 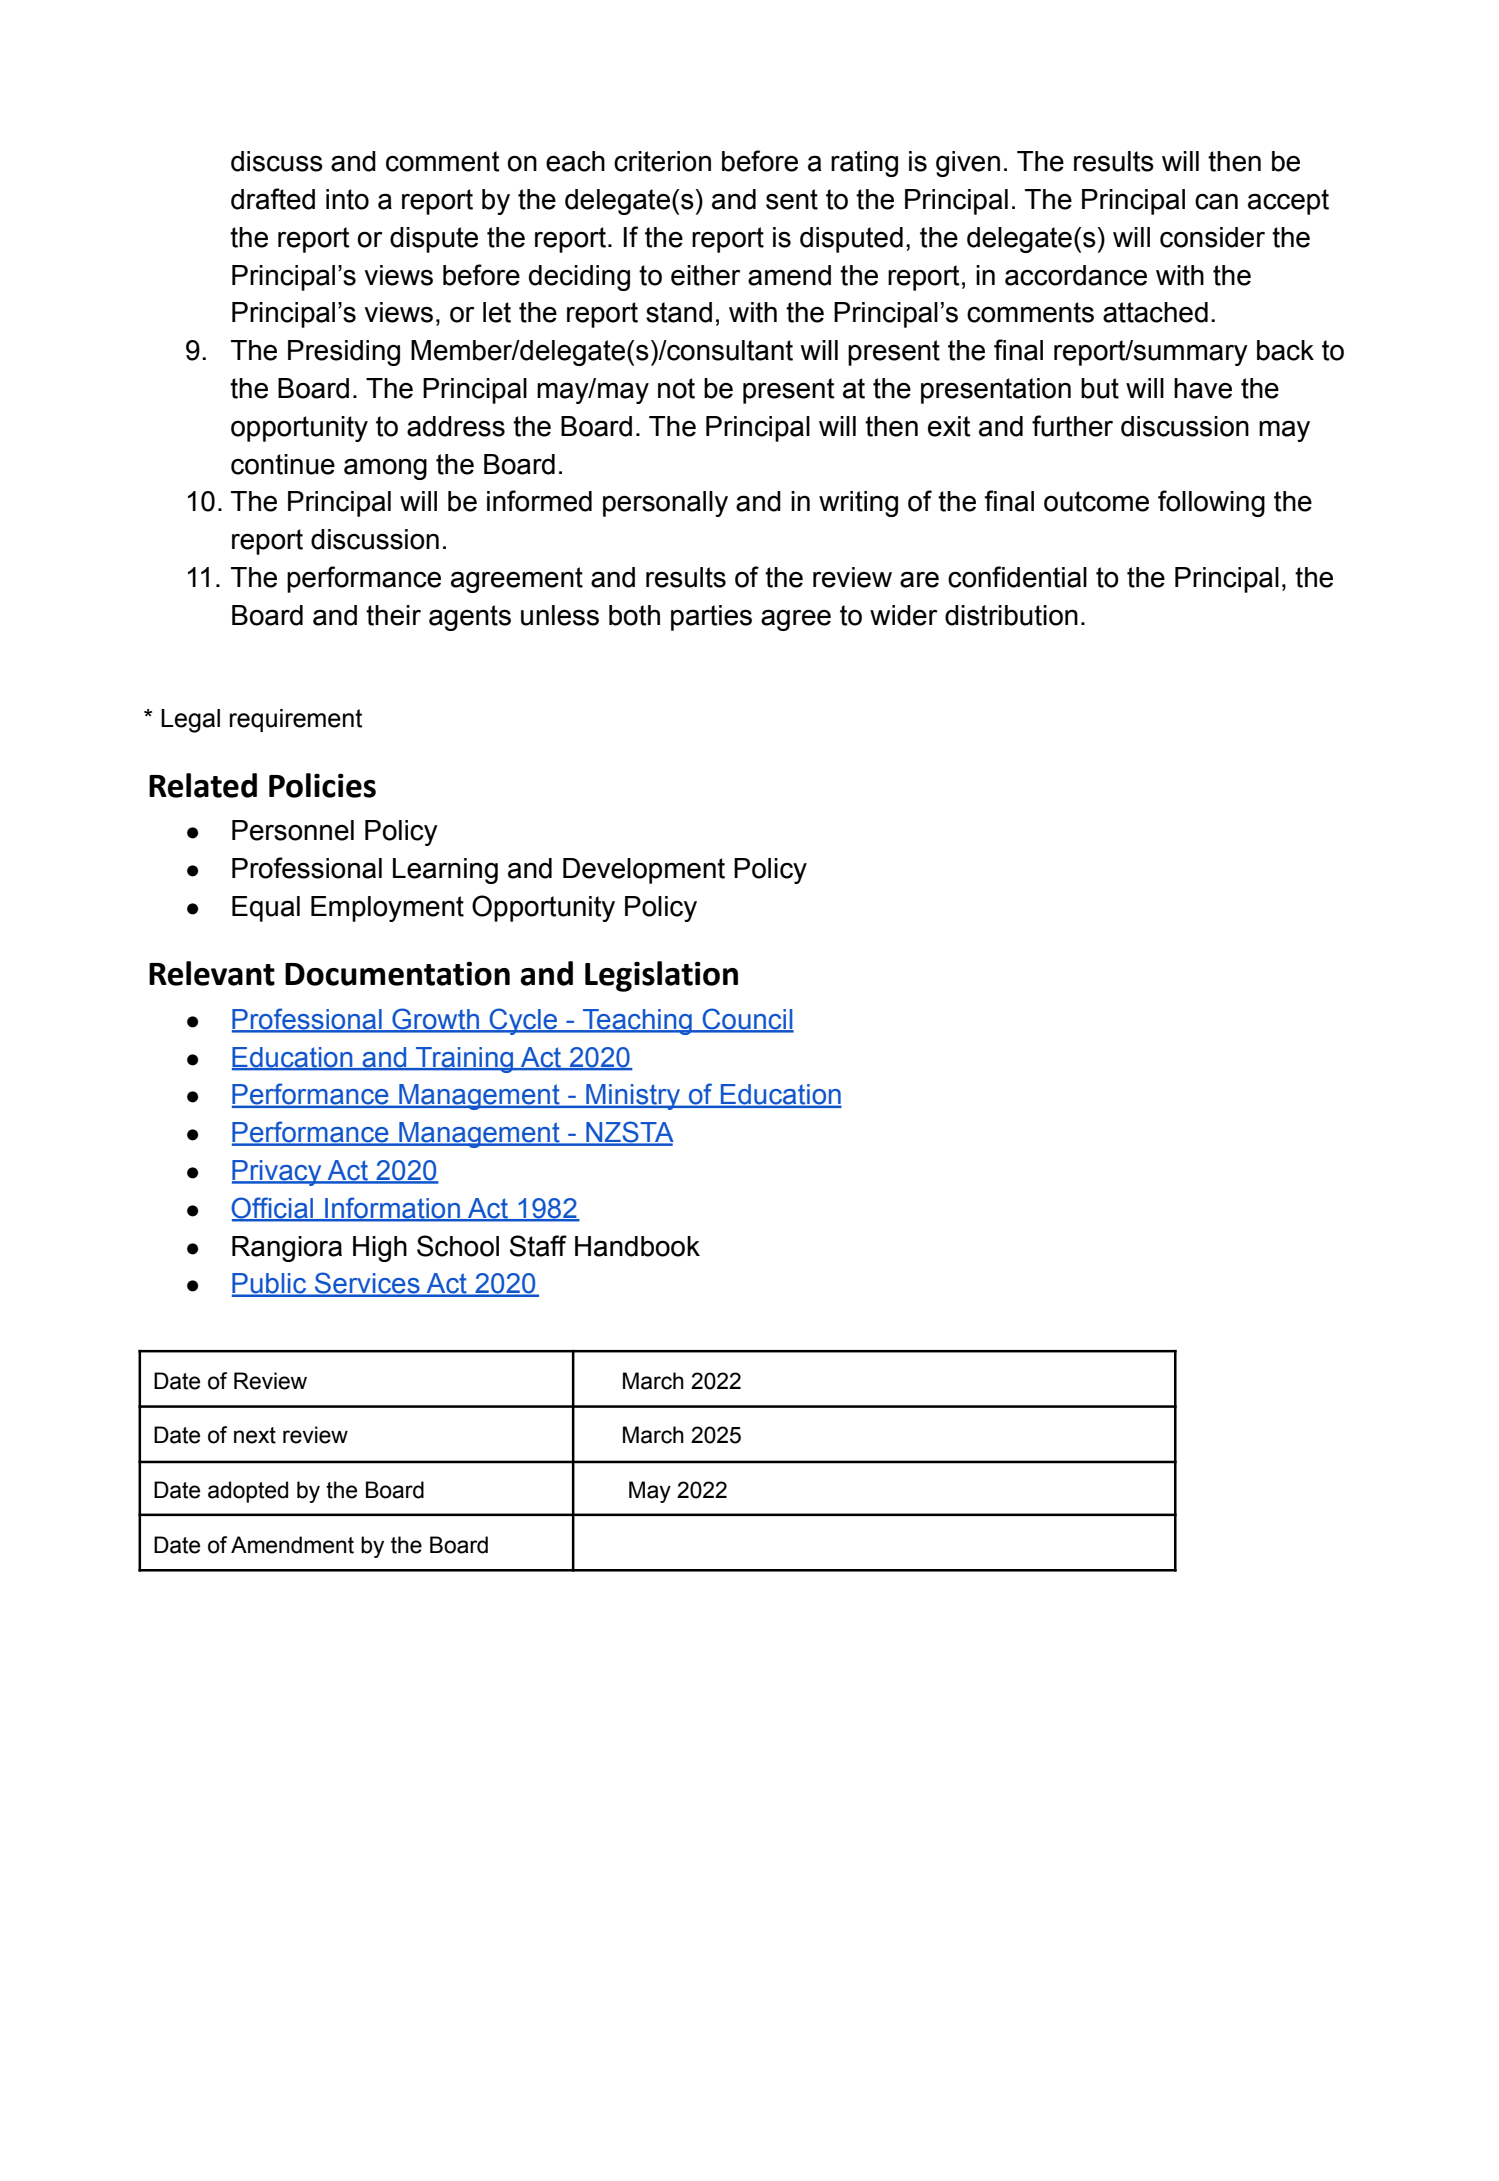 I want to click on Development, so click(x=644, y=871).
